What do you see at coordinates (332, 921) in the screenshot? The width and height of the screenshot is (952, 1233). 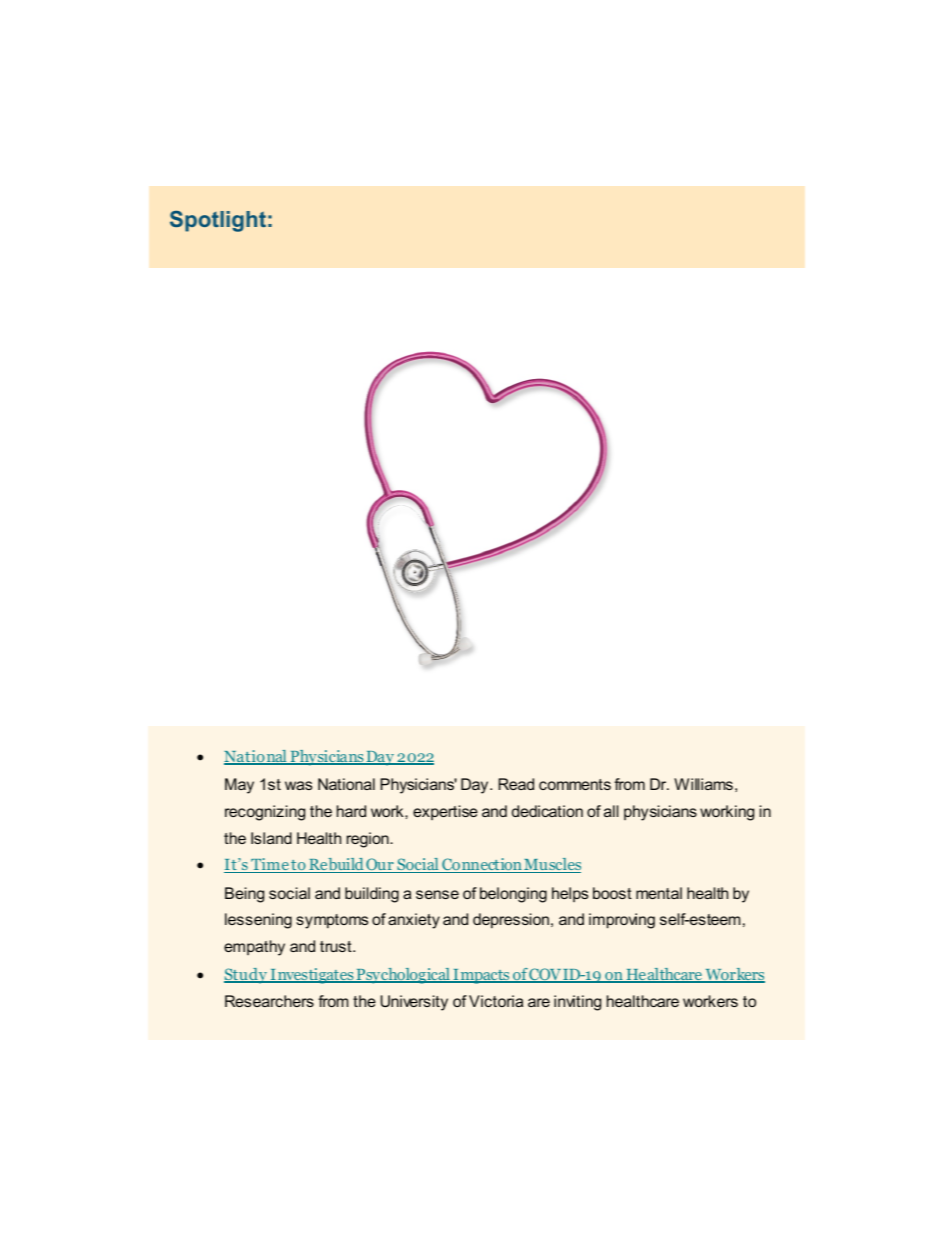 I see `symptoms` at bounding box center [332, 921].
